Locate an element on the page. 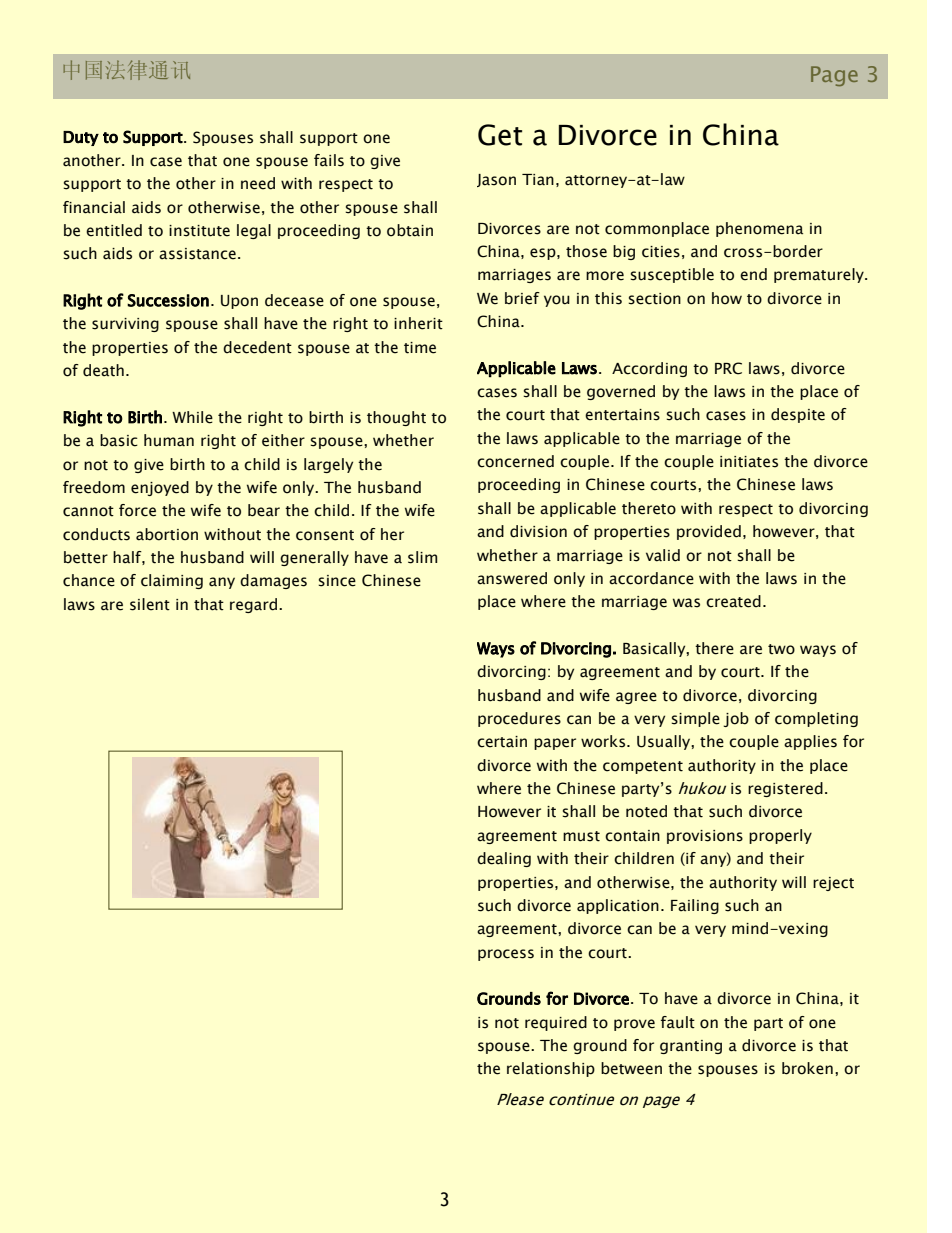  phenomena is located at coordinates (759, 229).
